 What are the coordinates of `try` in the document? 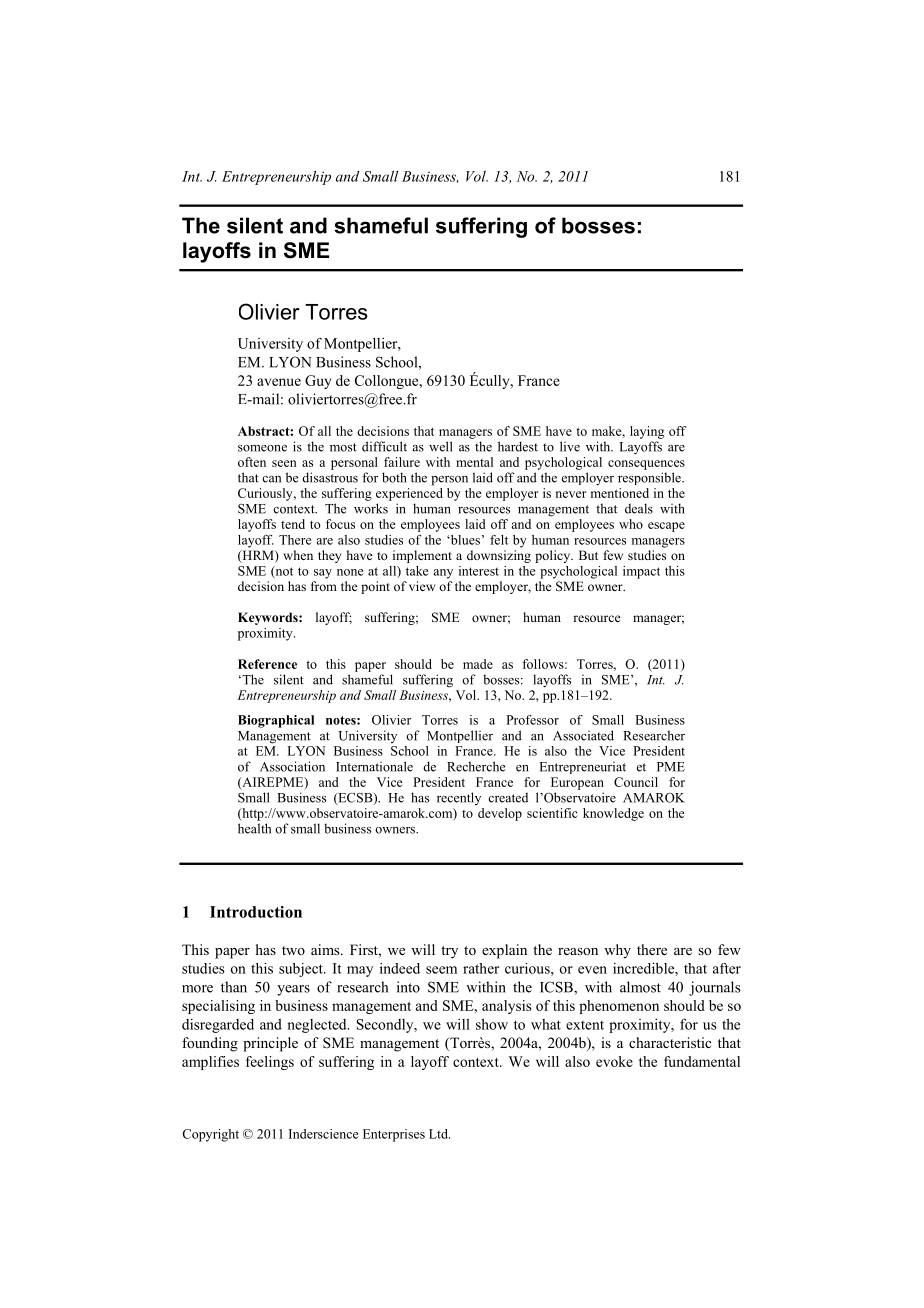 It's located at (449, 952).
